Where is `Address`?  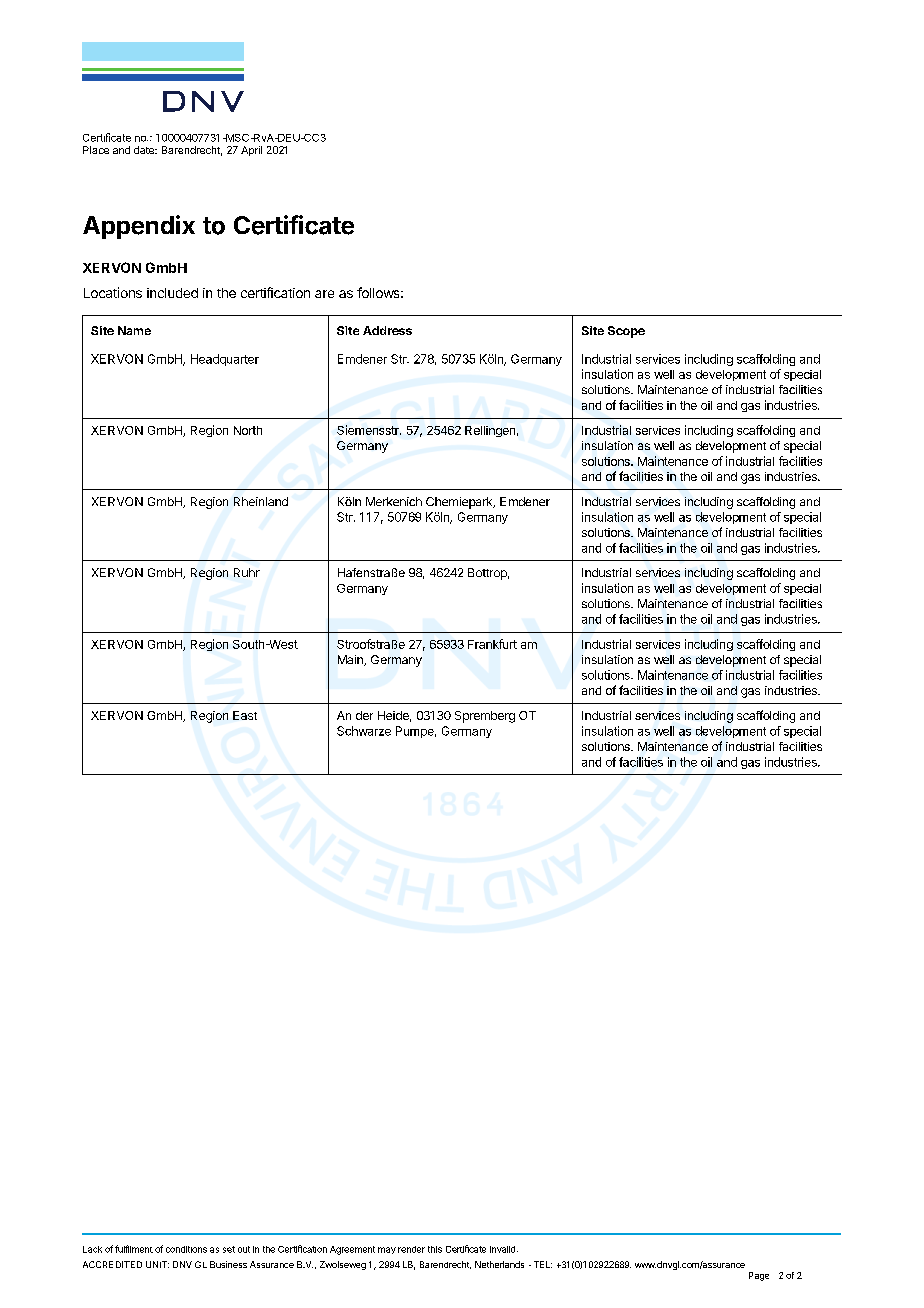 Address is located at coordinates (387, 330).
